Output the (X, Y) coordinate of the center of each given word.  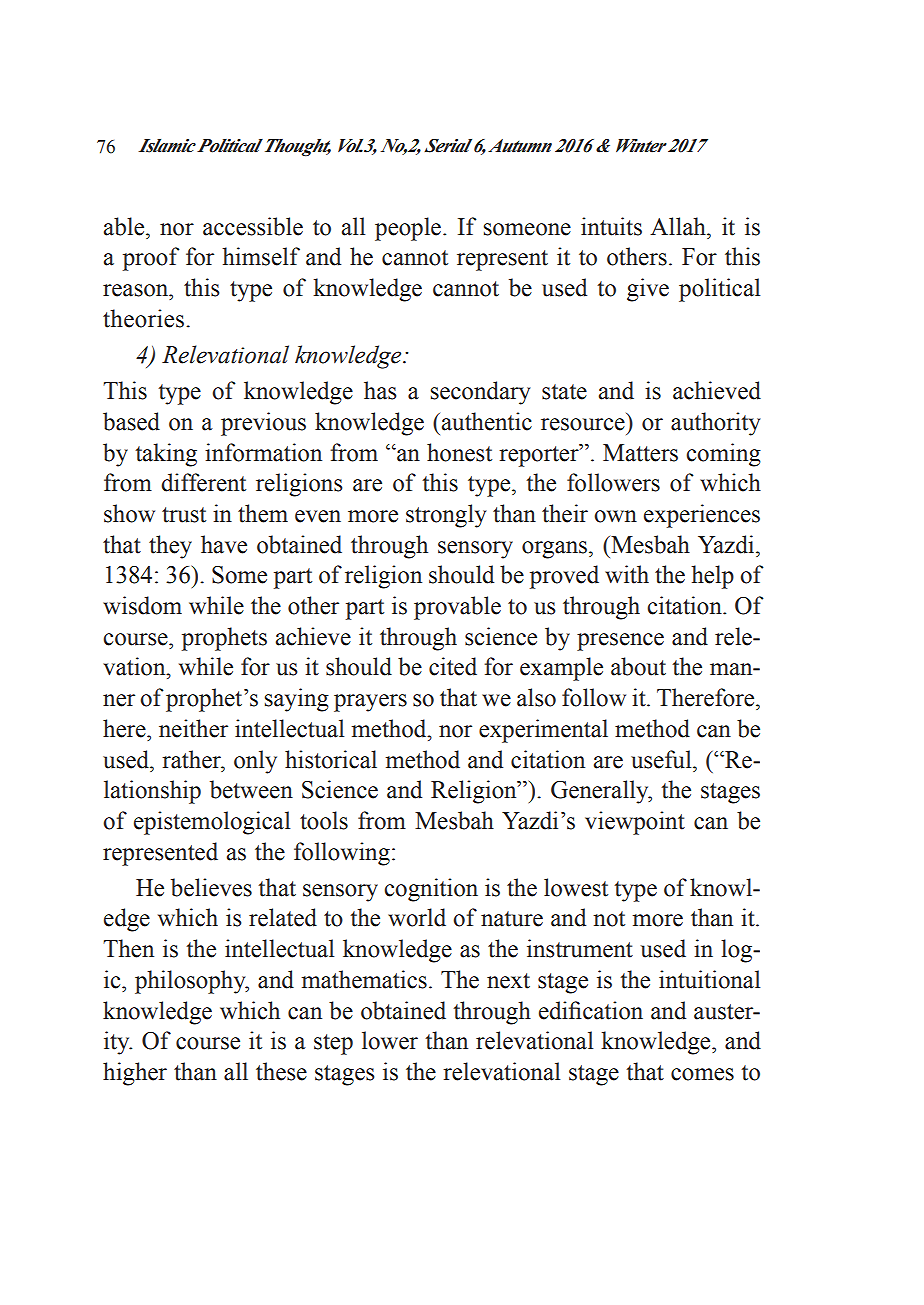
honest (459, 452)
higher (135, 1074)
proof (151, 259)
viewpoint (635, 823)
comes (702, 1074)
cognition (431, 890)
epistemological (212, 823)
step (333, 1044)
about (638, 666)
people (408, 229)
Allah (679, 226)
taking (166, 455)
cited (453, 666)
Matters (640, 453)
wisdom (142, 605)
